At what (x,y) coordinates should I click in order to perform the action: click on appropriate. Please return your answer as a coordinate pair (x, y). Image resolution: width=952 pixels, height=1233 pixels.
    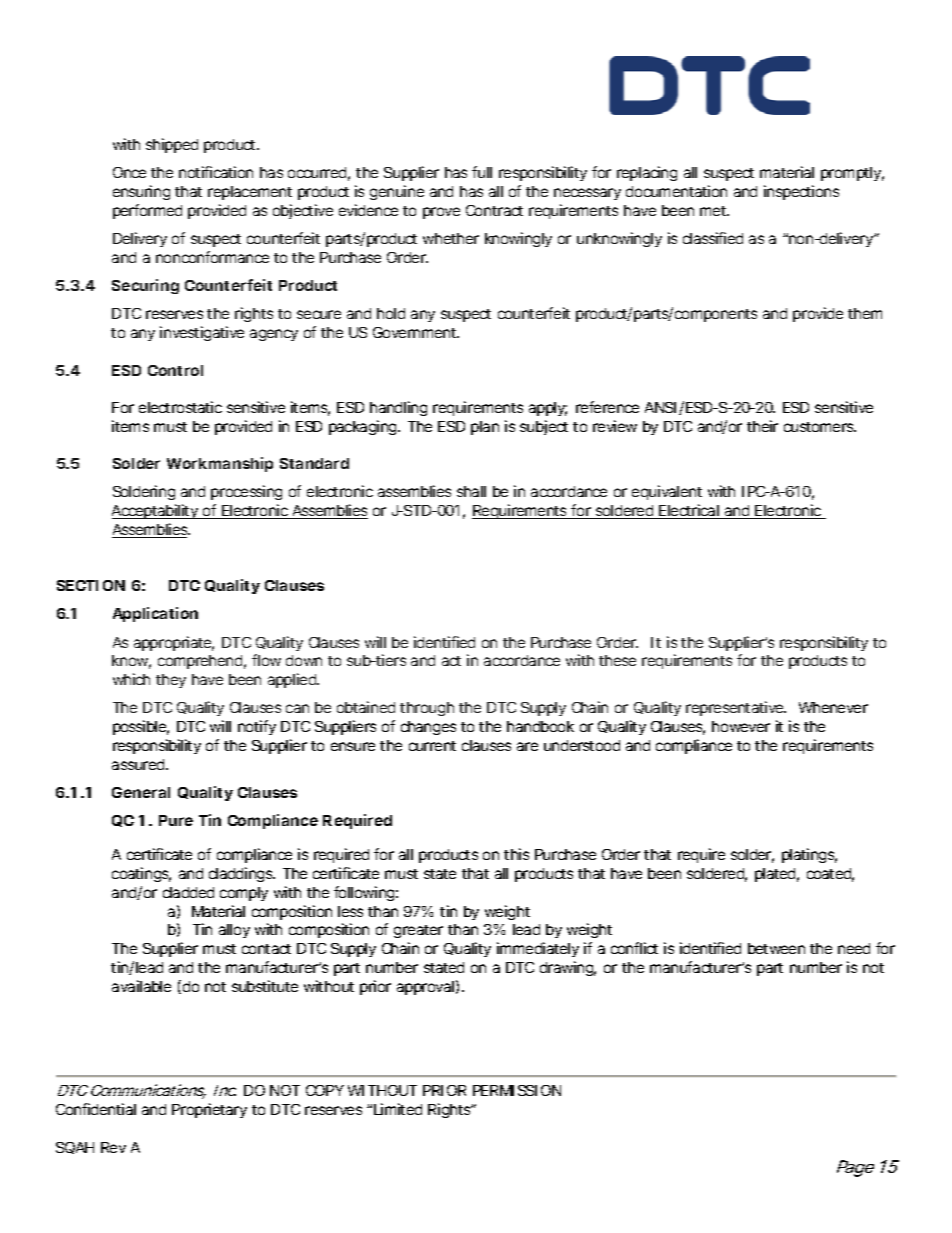
    Looking at the image, I should click on (174, 643).
